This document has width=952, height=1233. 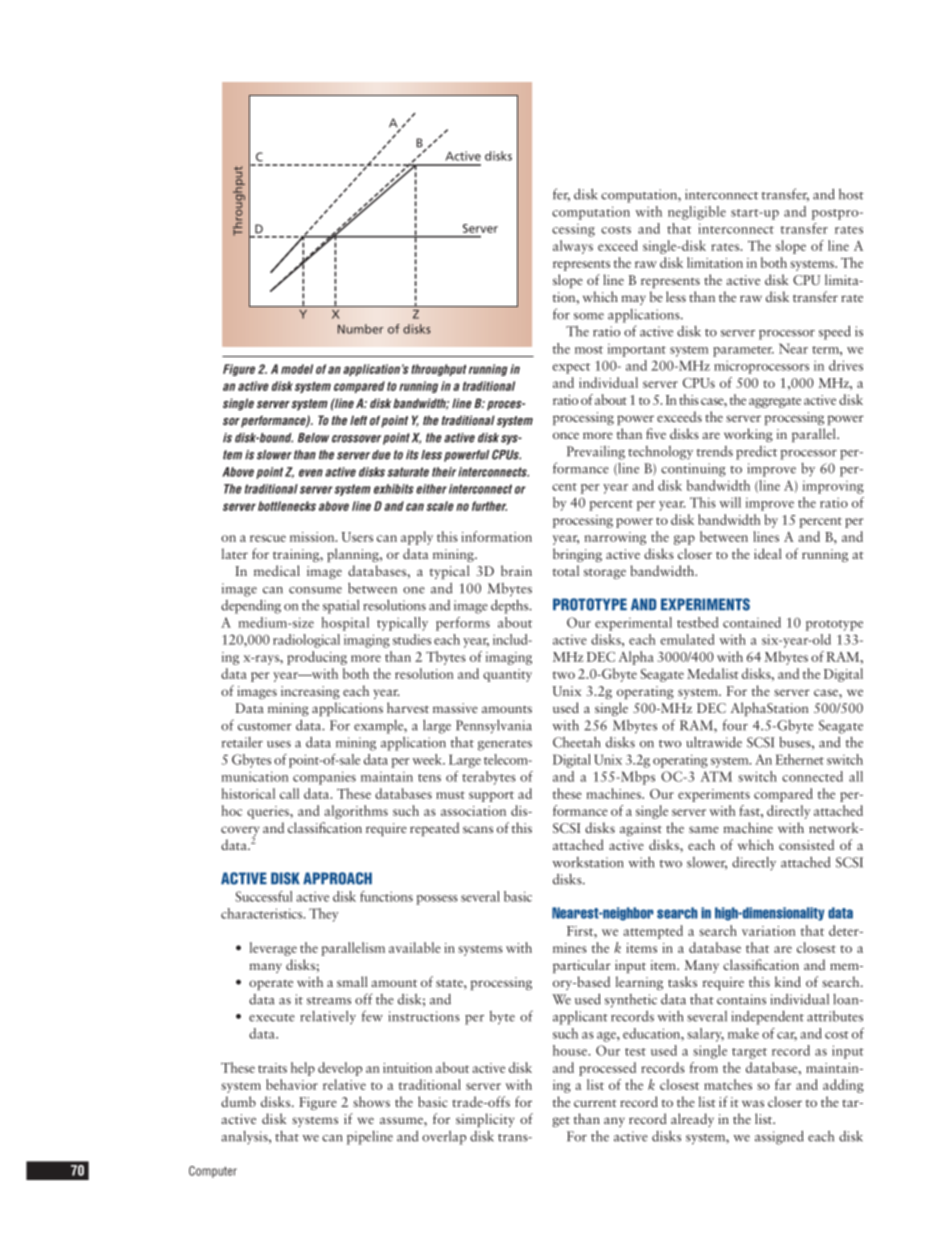 I want to click on always, so click(x=573, y=247).
